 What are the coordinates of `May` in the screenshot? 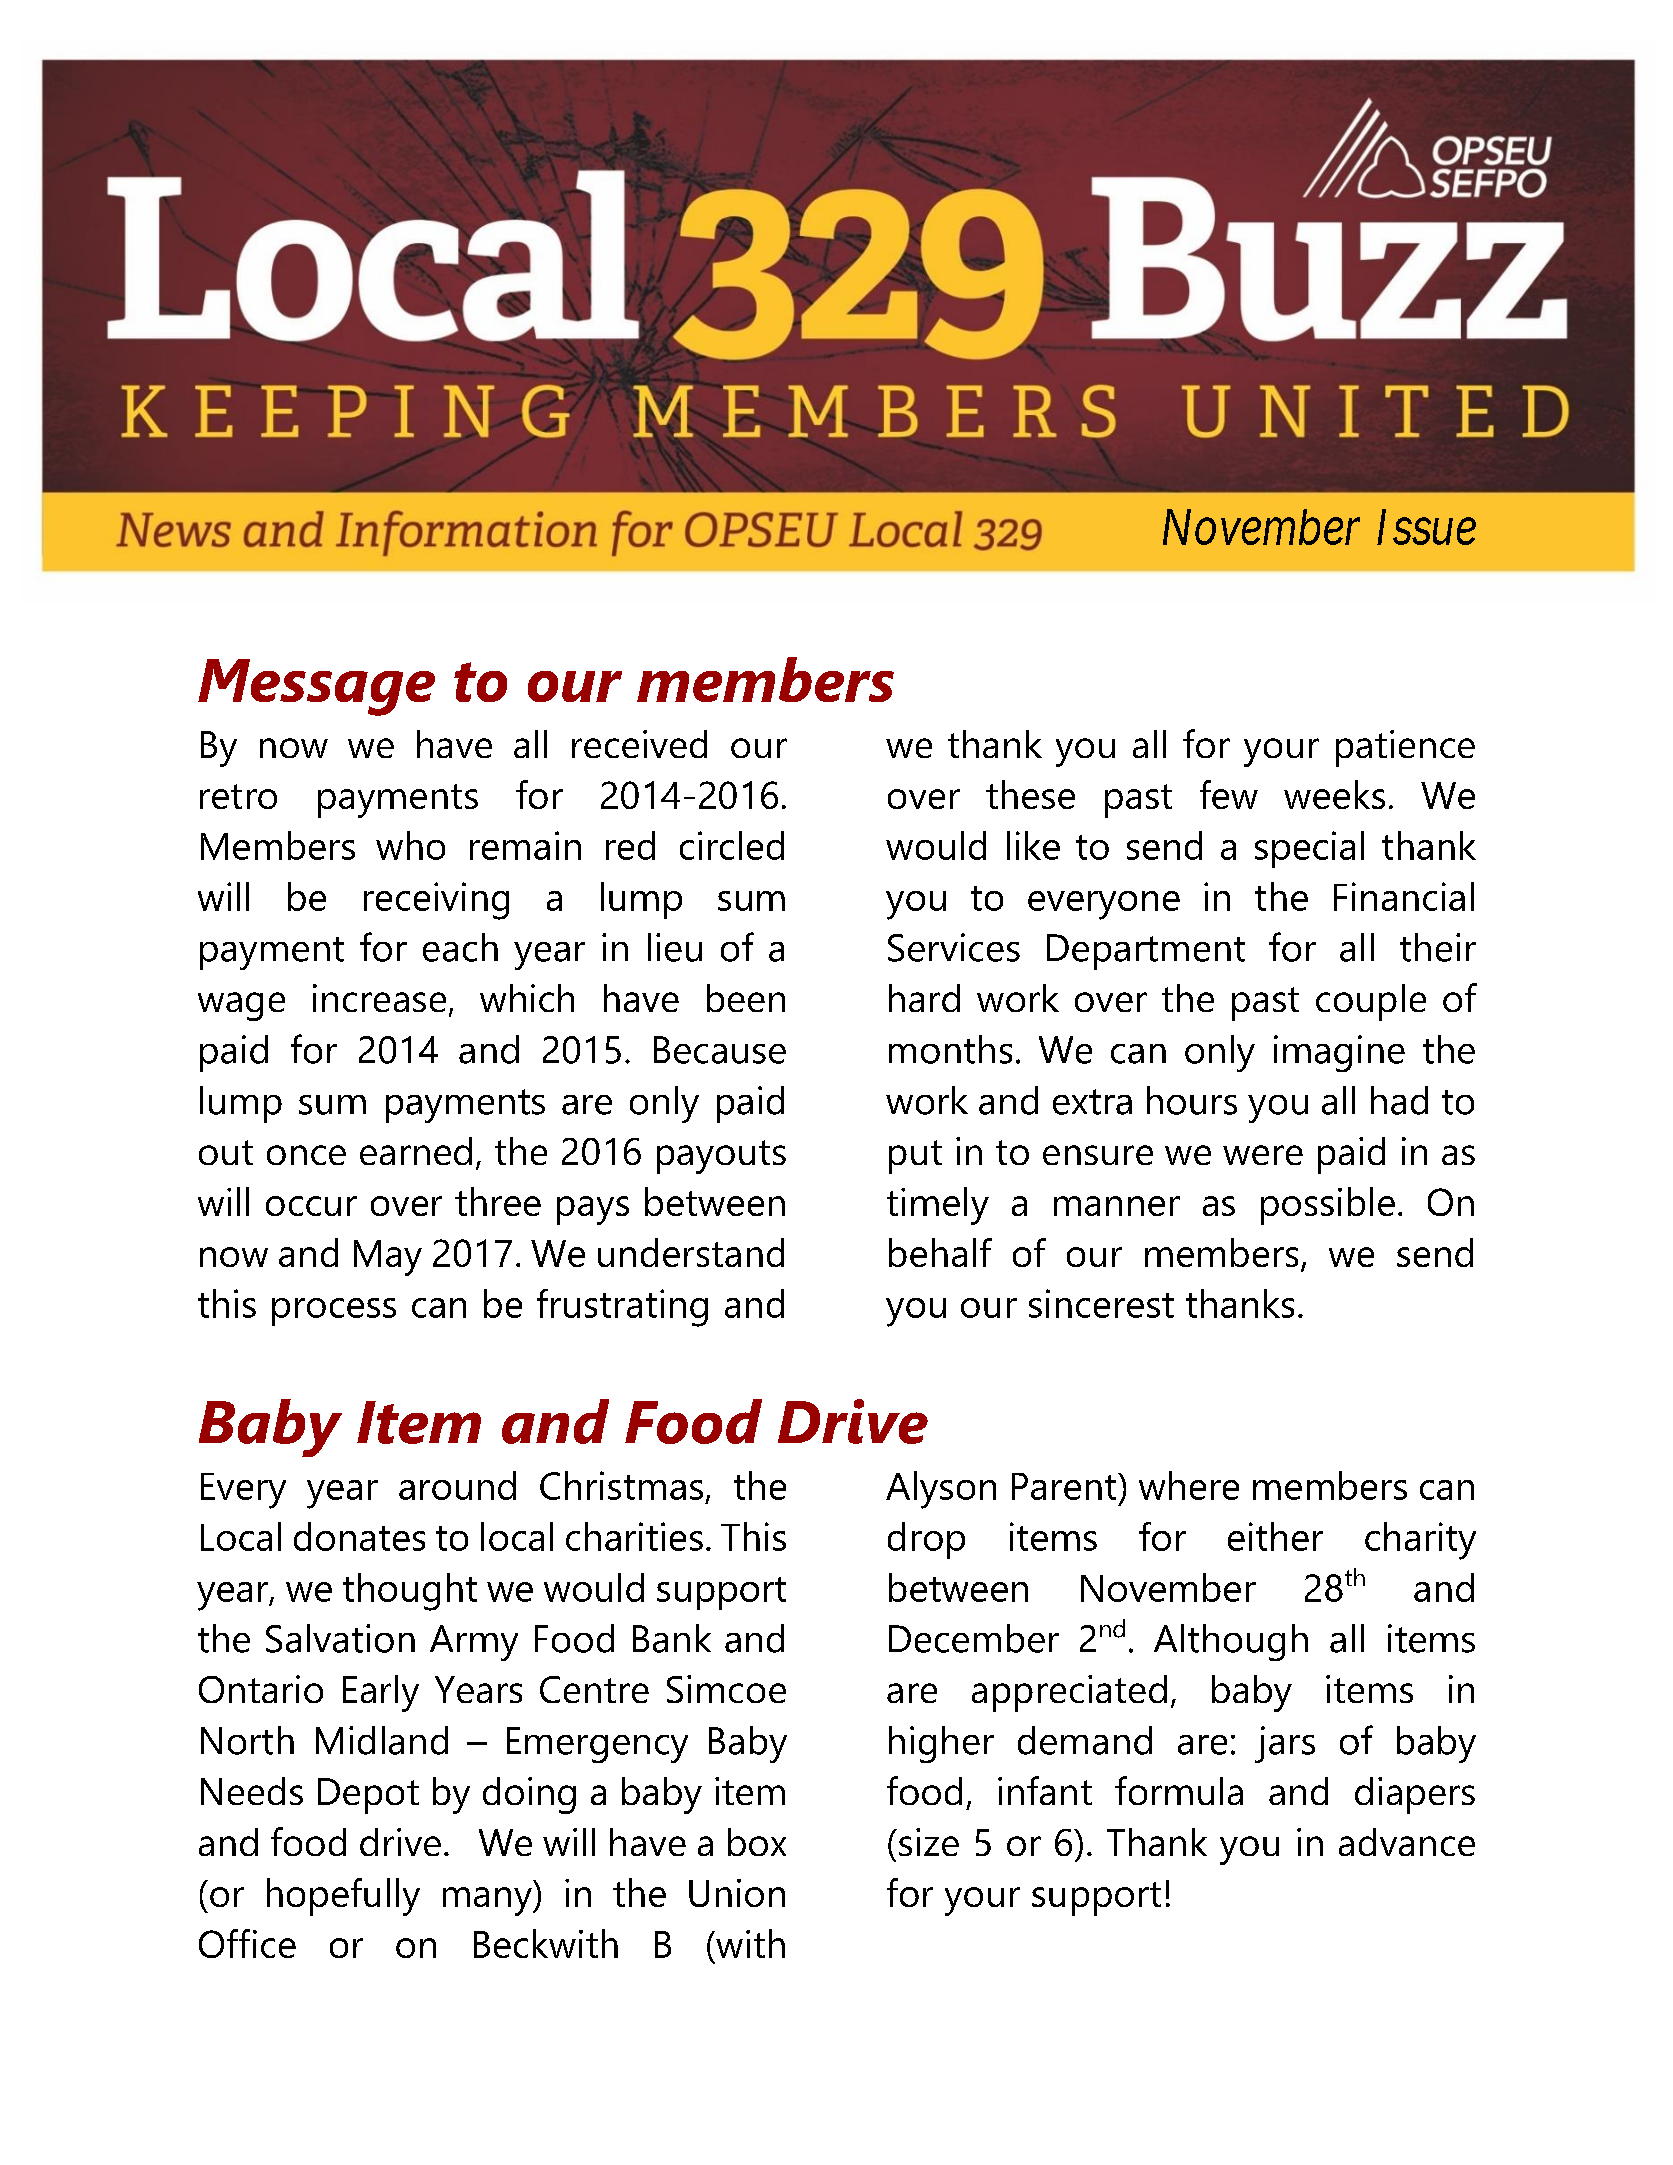 It's located at (388, 1258).
